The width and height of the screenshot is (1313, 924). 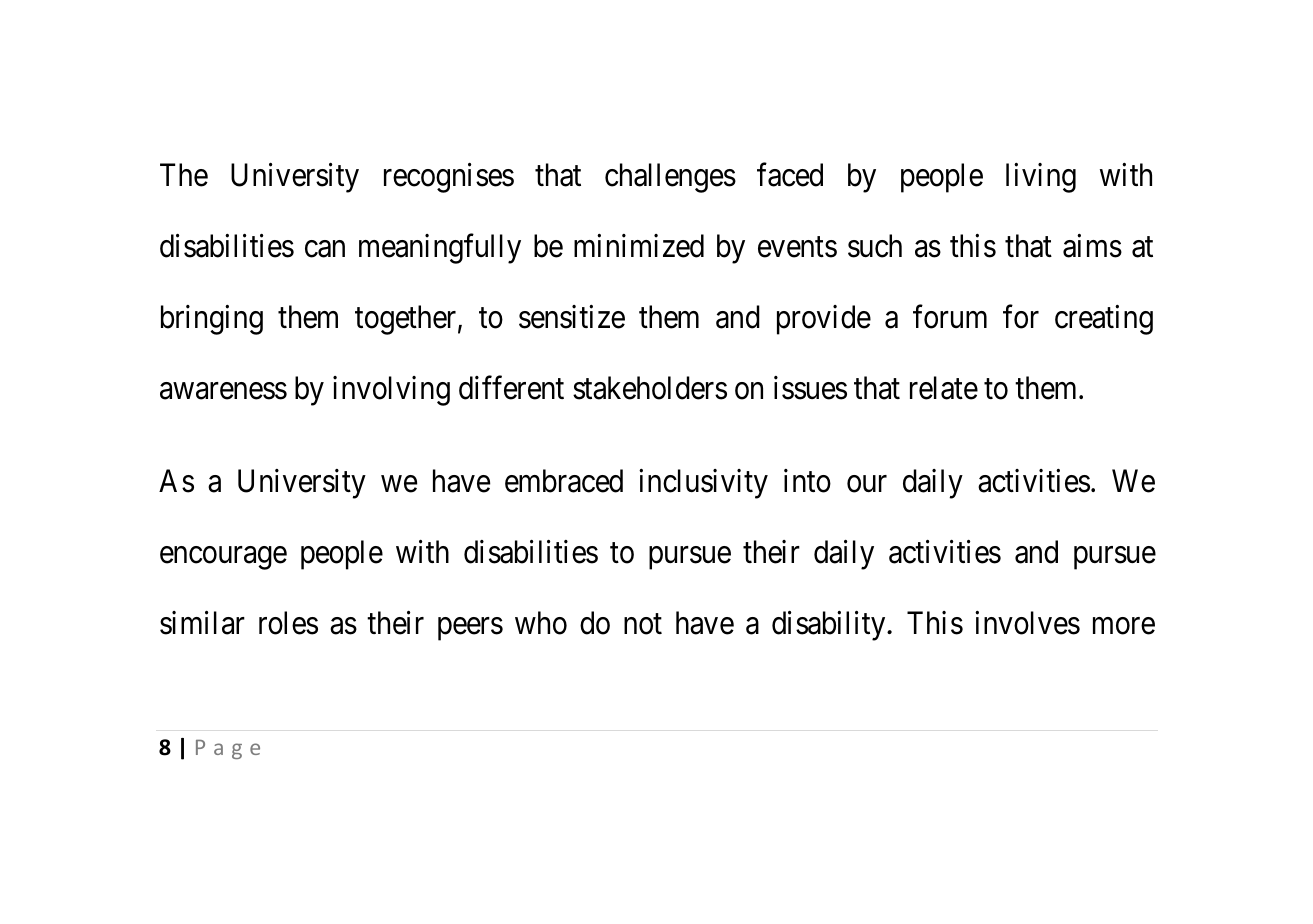 What do you see at coordinates (202, 623) in the screenshot?
I see `similar` at bounding box center [202, 623].
